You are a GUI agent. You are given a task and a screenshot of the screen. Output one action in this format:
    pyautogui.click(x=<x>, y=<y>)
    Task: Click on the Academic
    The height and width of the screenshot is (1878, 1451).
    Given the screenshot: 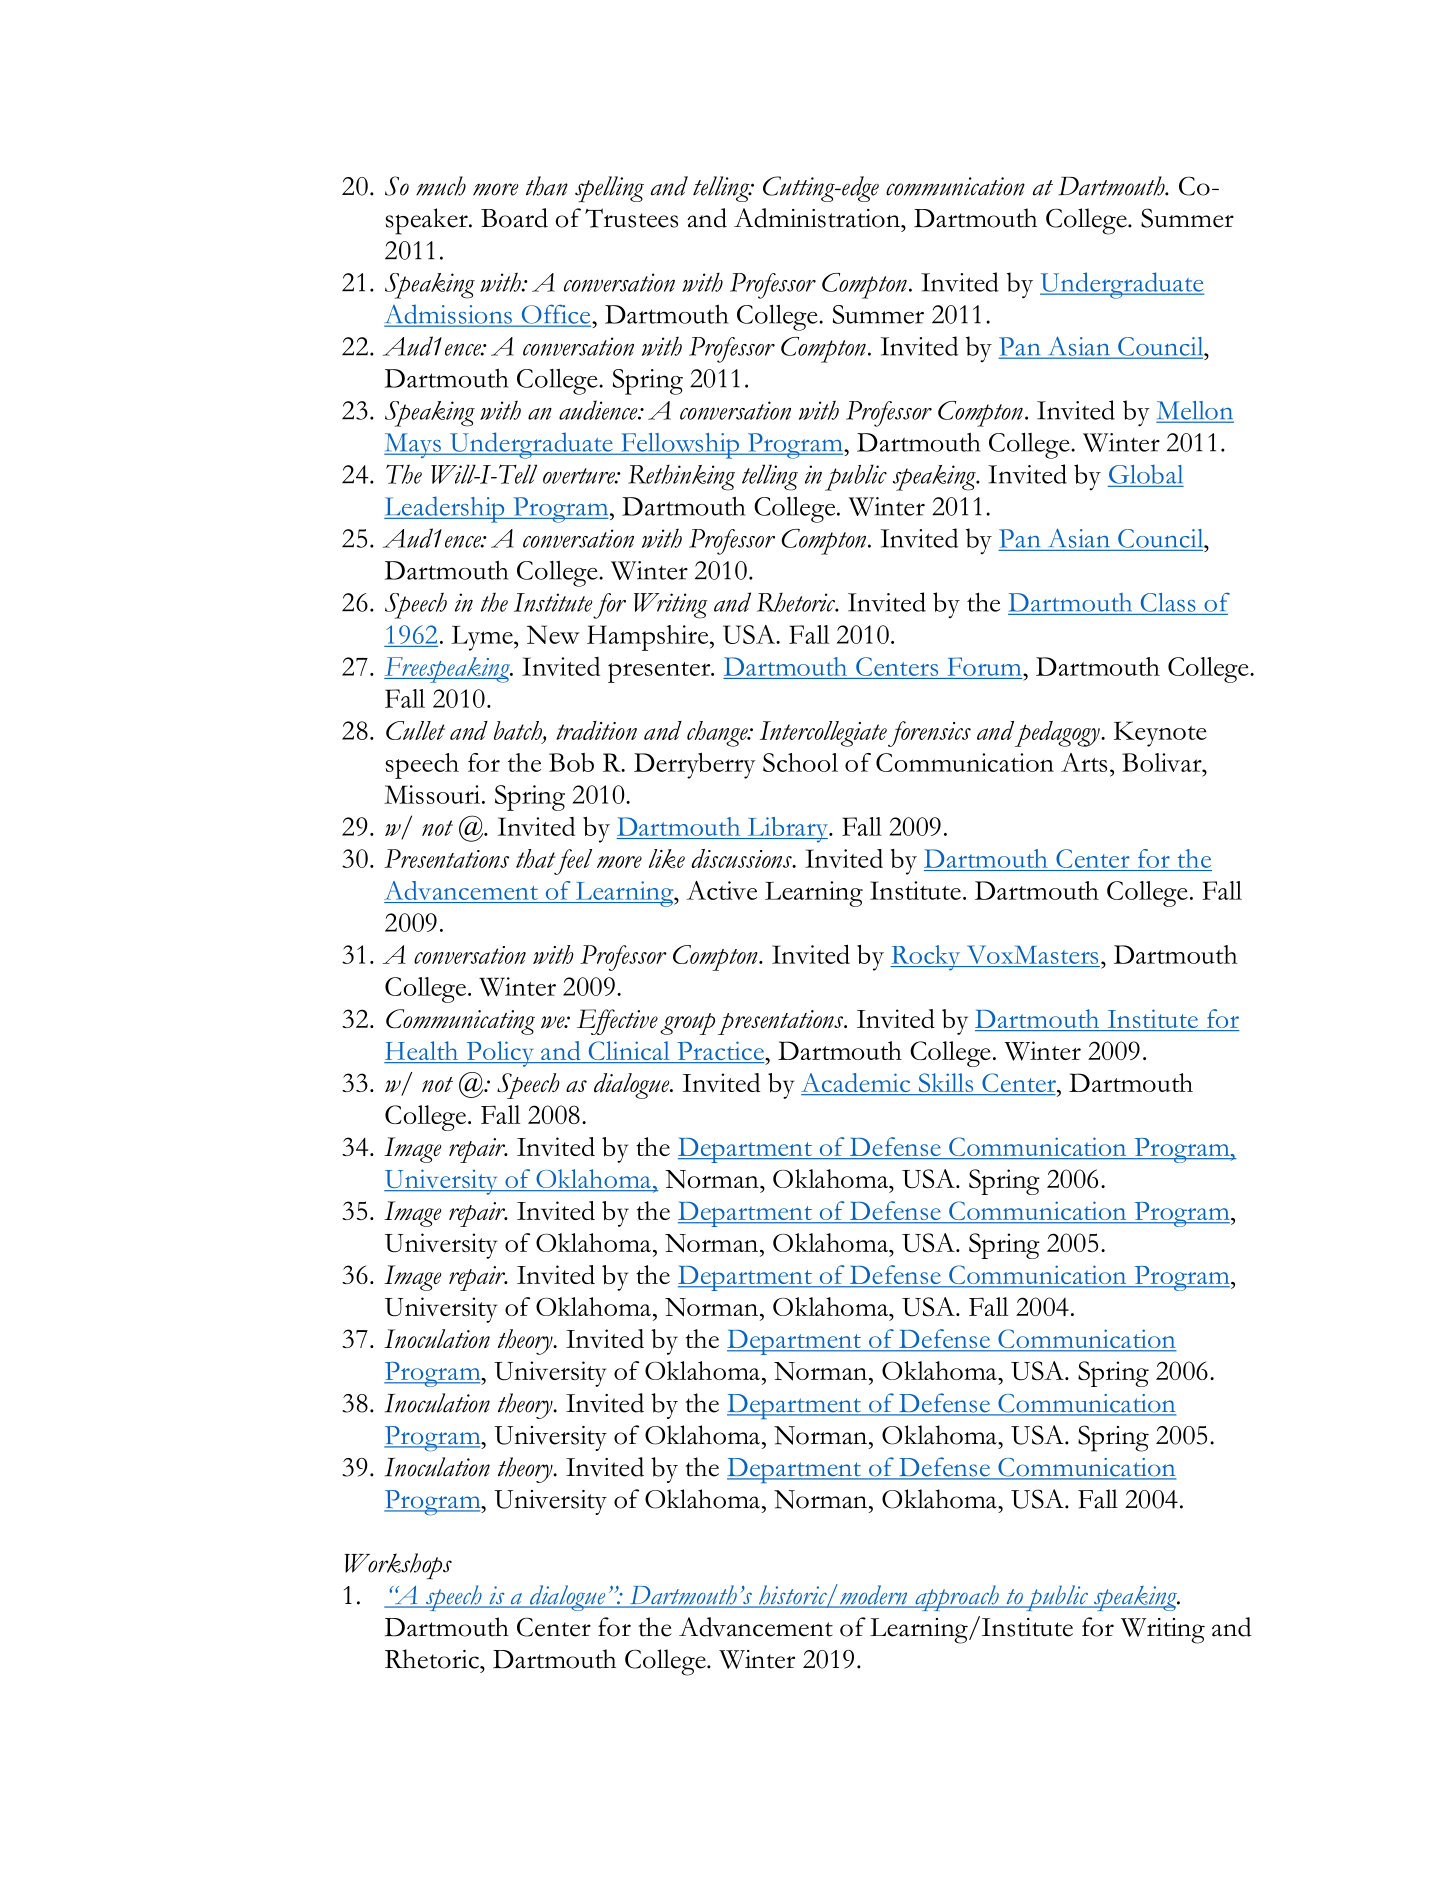 What is the action you would take?
    pyautogui.click(x=856, y=1084)
